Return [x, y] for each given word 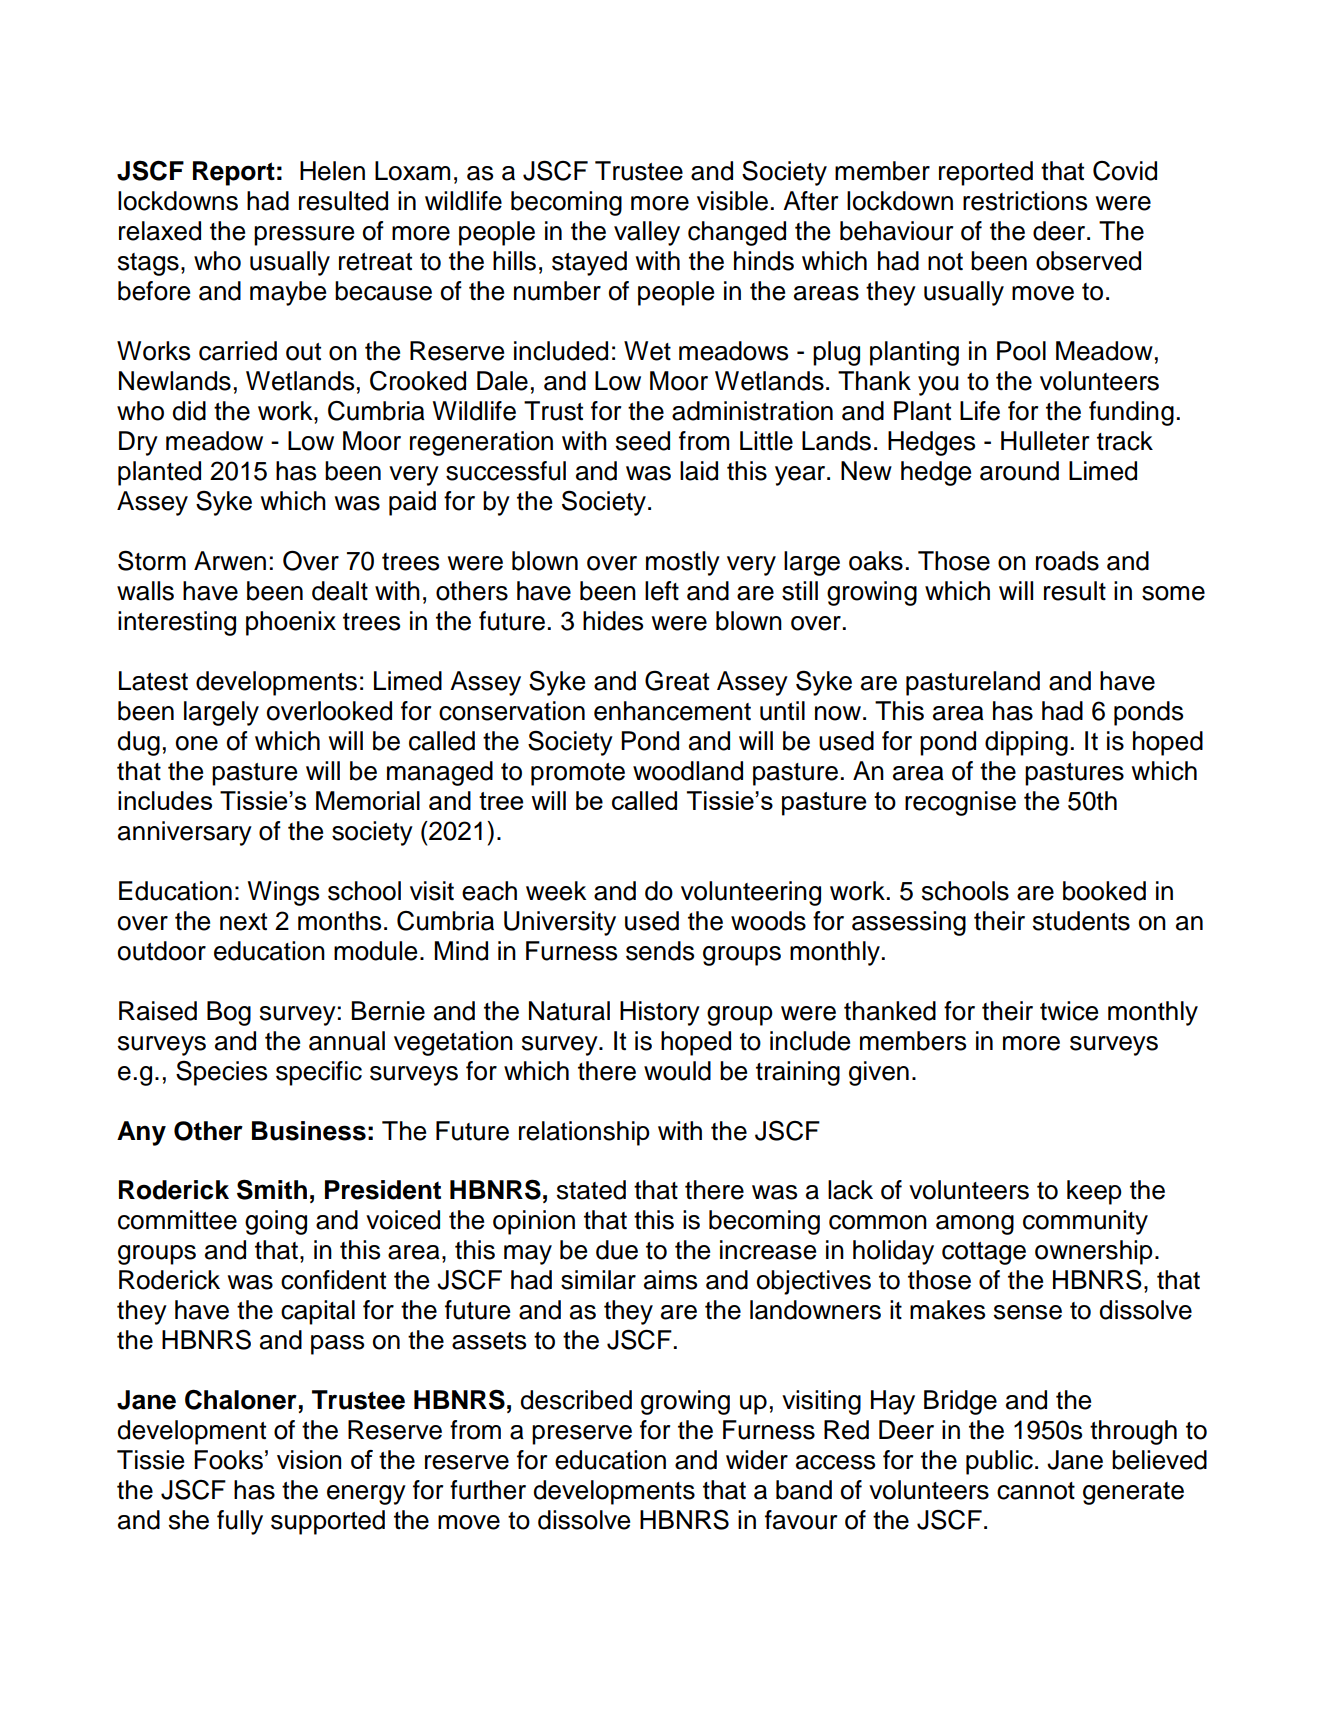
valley [647, 233]
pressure [304, 236]
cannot [1036, 1491]
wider [757, 1460]
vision [309, 1459]
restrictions [1025, 201]
